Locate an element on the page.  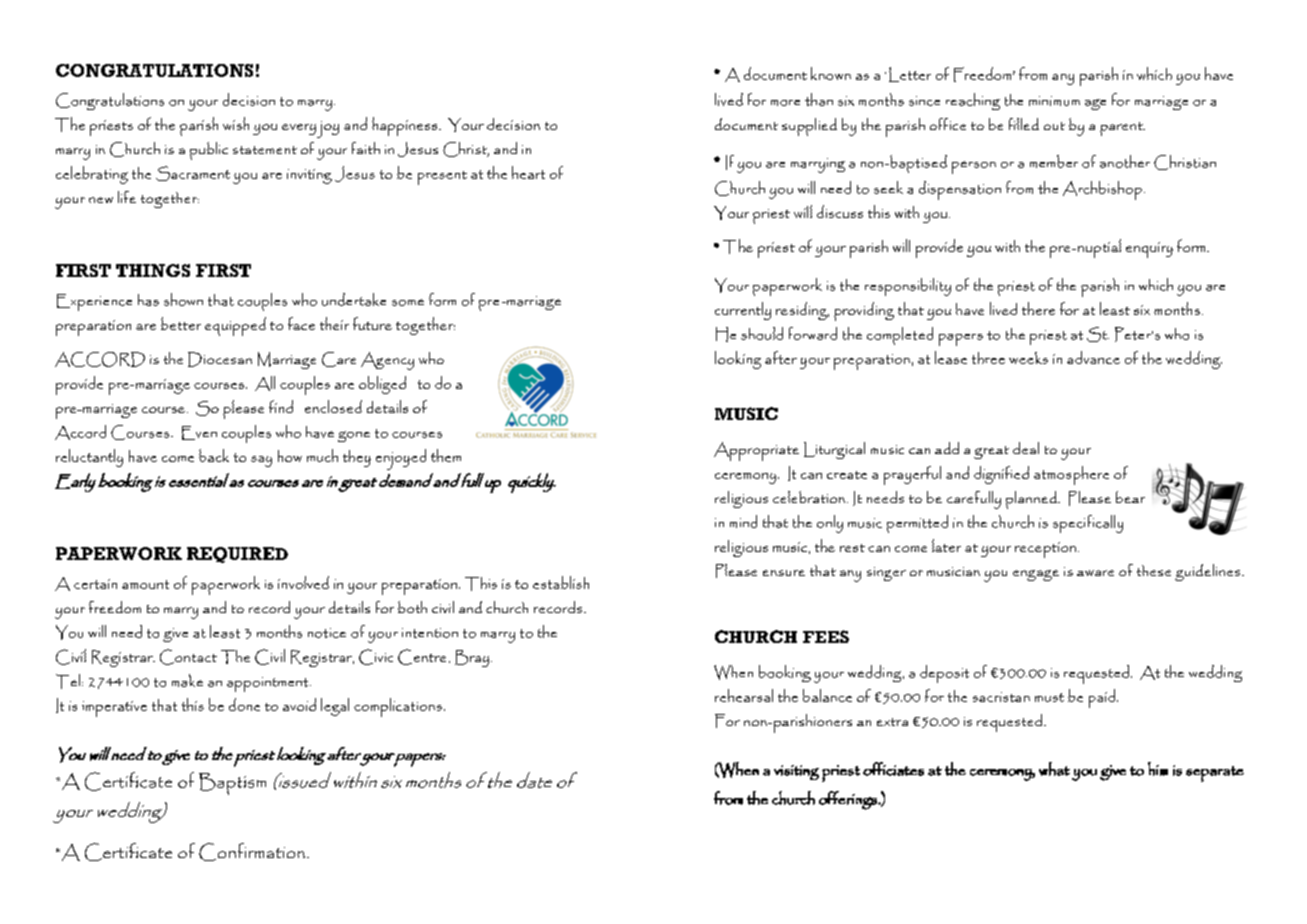
atmosphere is located at coordinates (1071, 475).
